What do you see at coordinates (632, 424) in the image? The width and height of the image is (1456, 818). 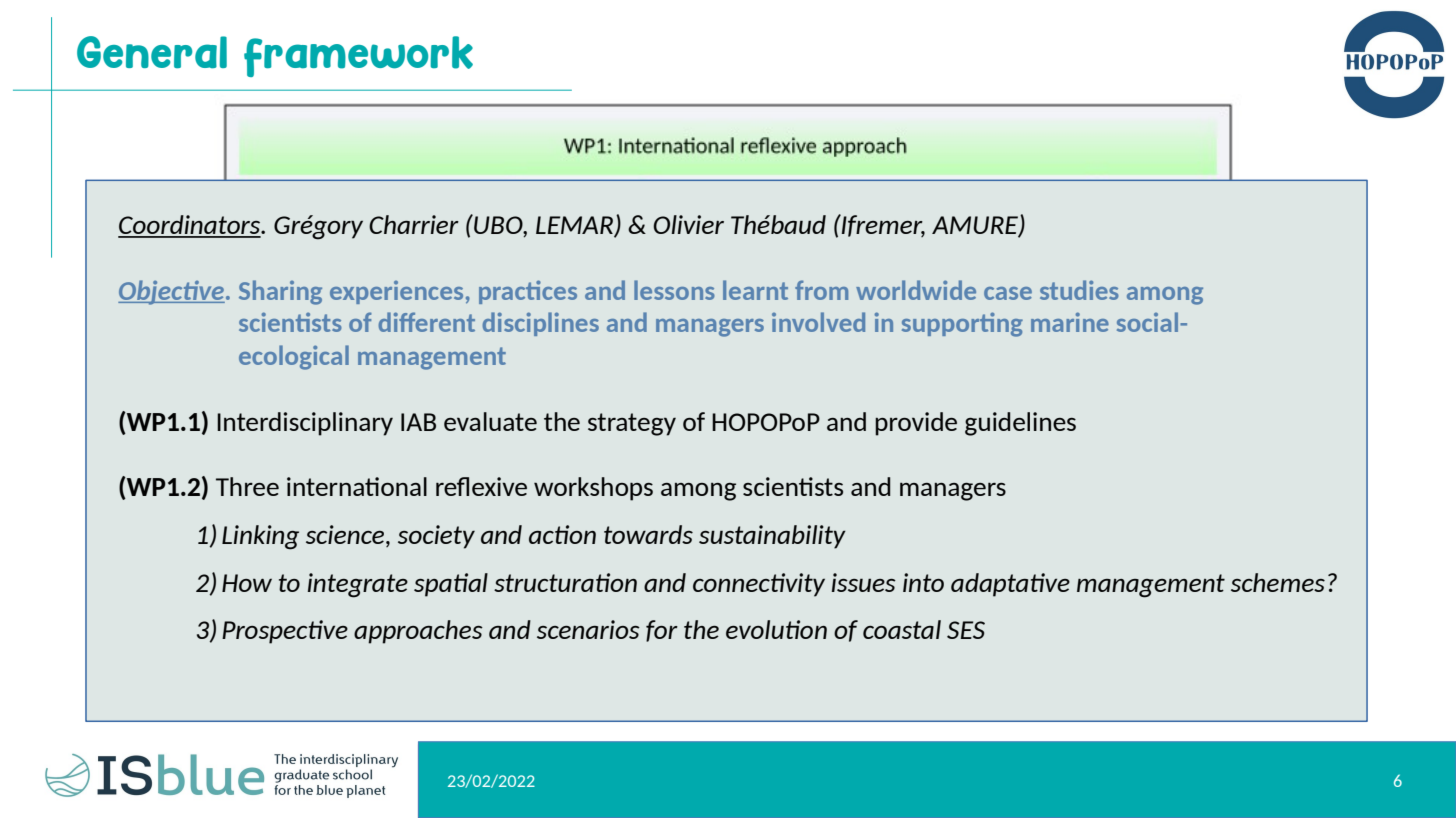 I see `strategy` at bounding box center [632, 424].
